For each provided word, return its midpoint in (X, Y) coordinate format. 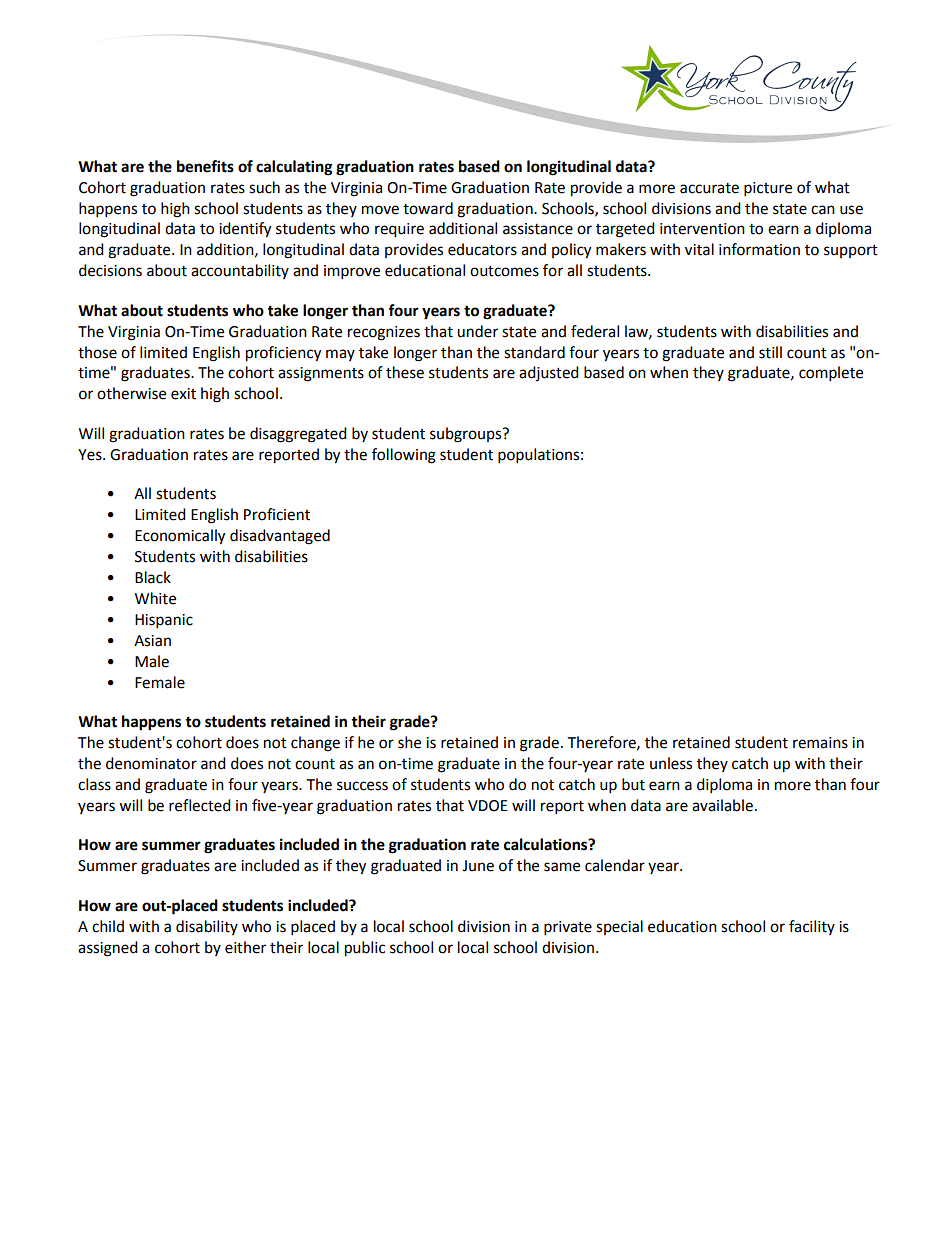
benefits (205, 166)
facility (812, 927)
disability (207, 927)
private (568, 928)
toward (428, 208)
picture (768, 189)
